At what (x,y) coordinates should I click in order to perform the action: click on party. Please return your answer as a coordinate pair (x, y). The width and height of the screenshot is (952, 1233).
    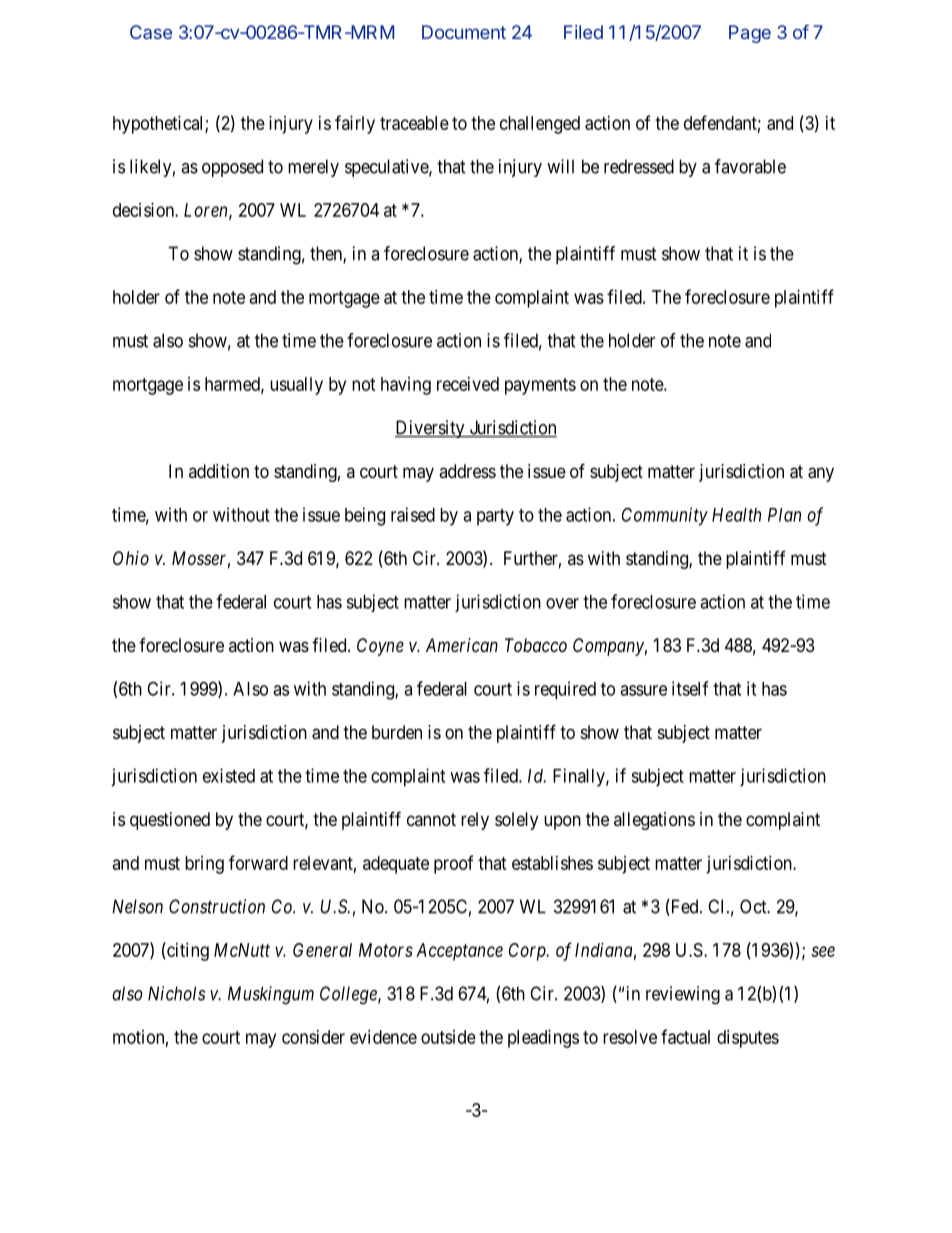
    Looking at the image, I should click on (495, 517).
